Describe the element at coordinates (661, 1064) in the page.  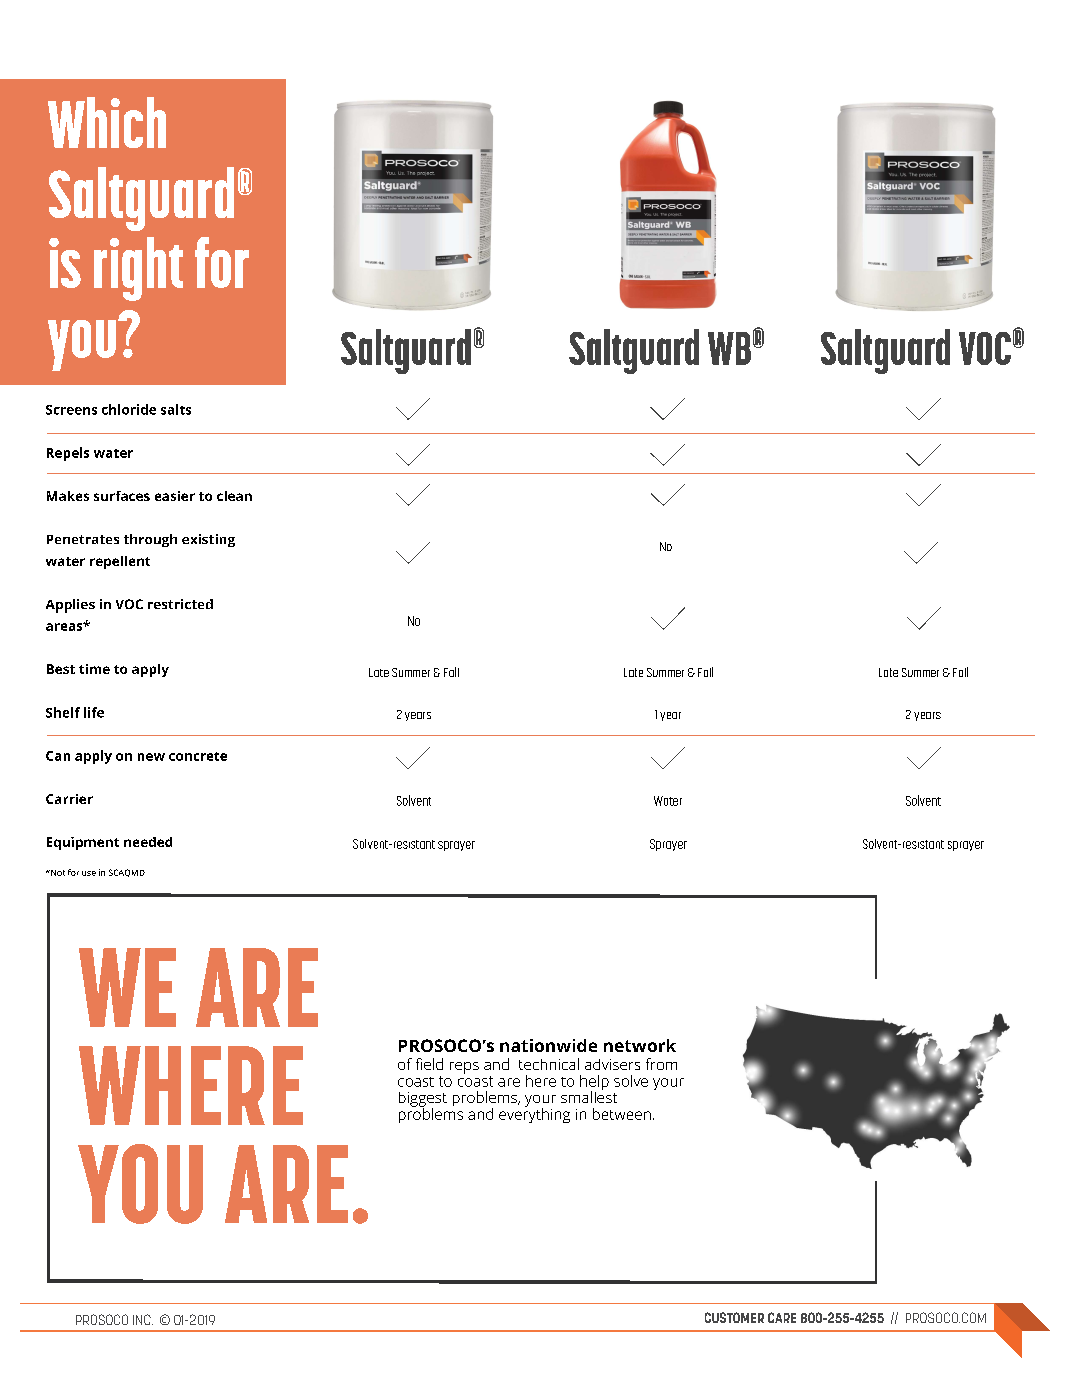
I see `from` at that location.
